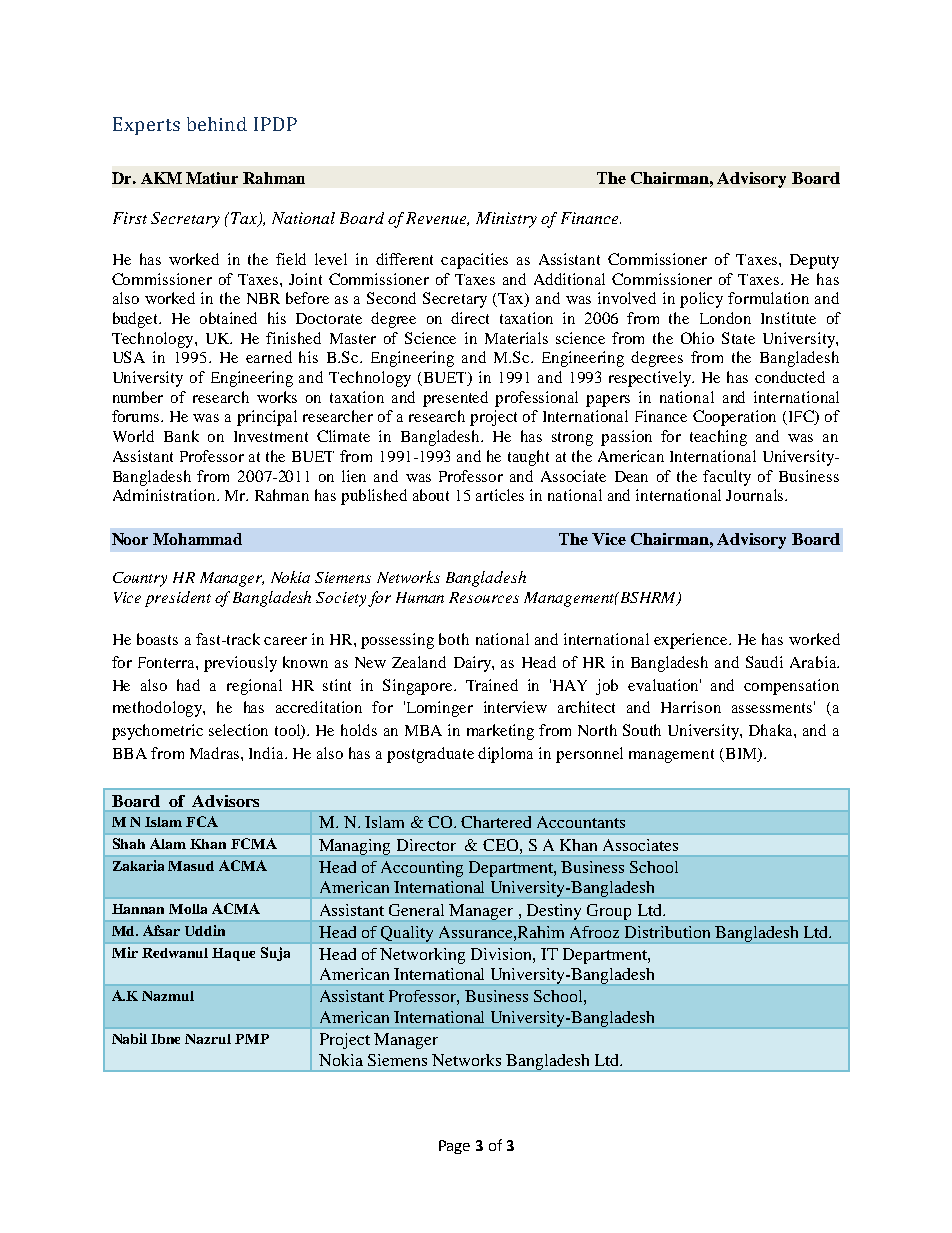 The image size is (952, 1233). Describe the element at coordinates (422, 869) in the page. I see `Accounting` at that location.
